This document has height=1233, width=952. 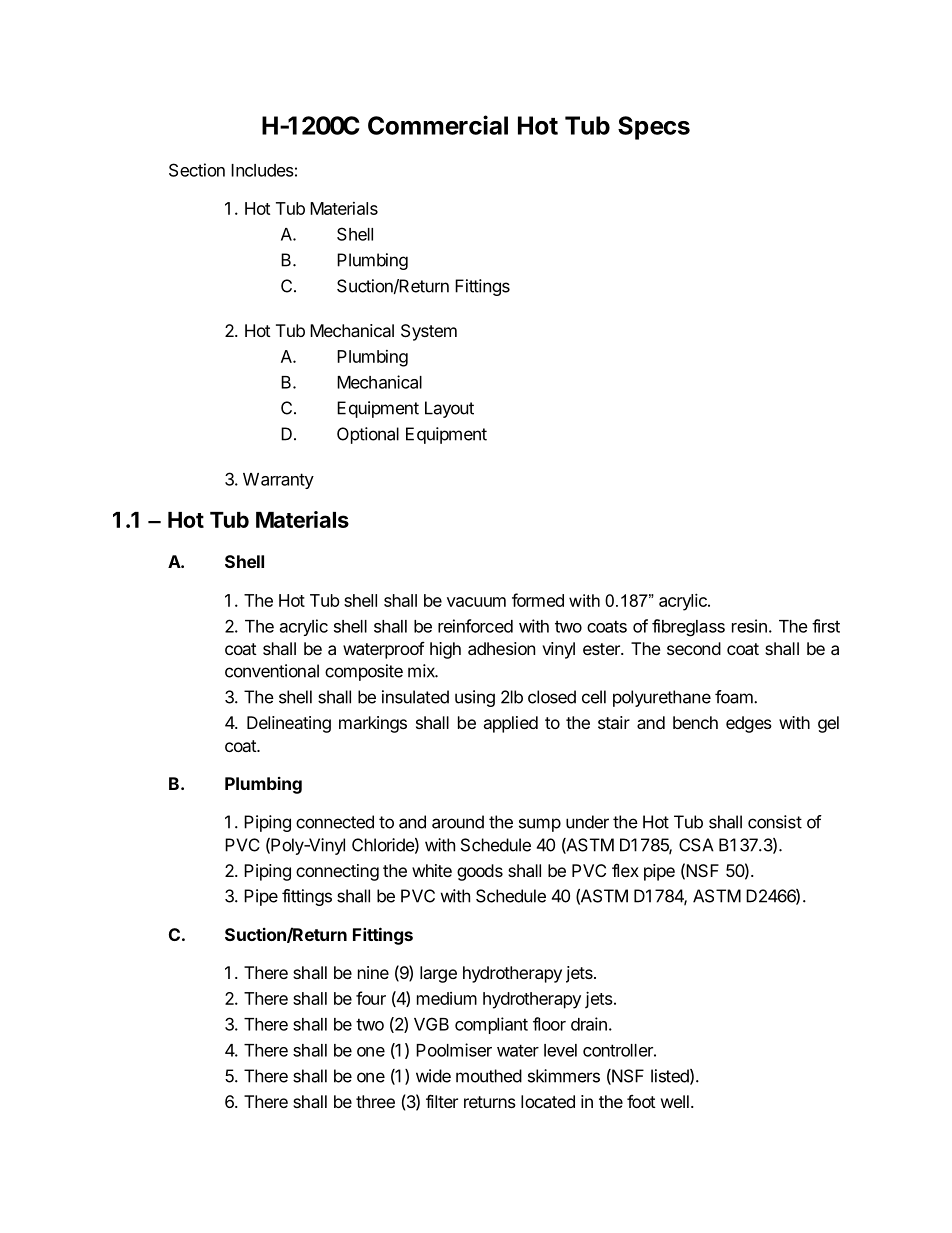 I want to click on sump, so click(x=540, y=825).
